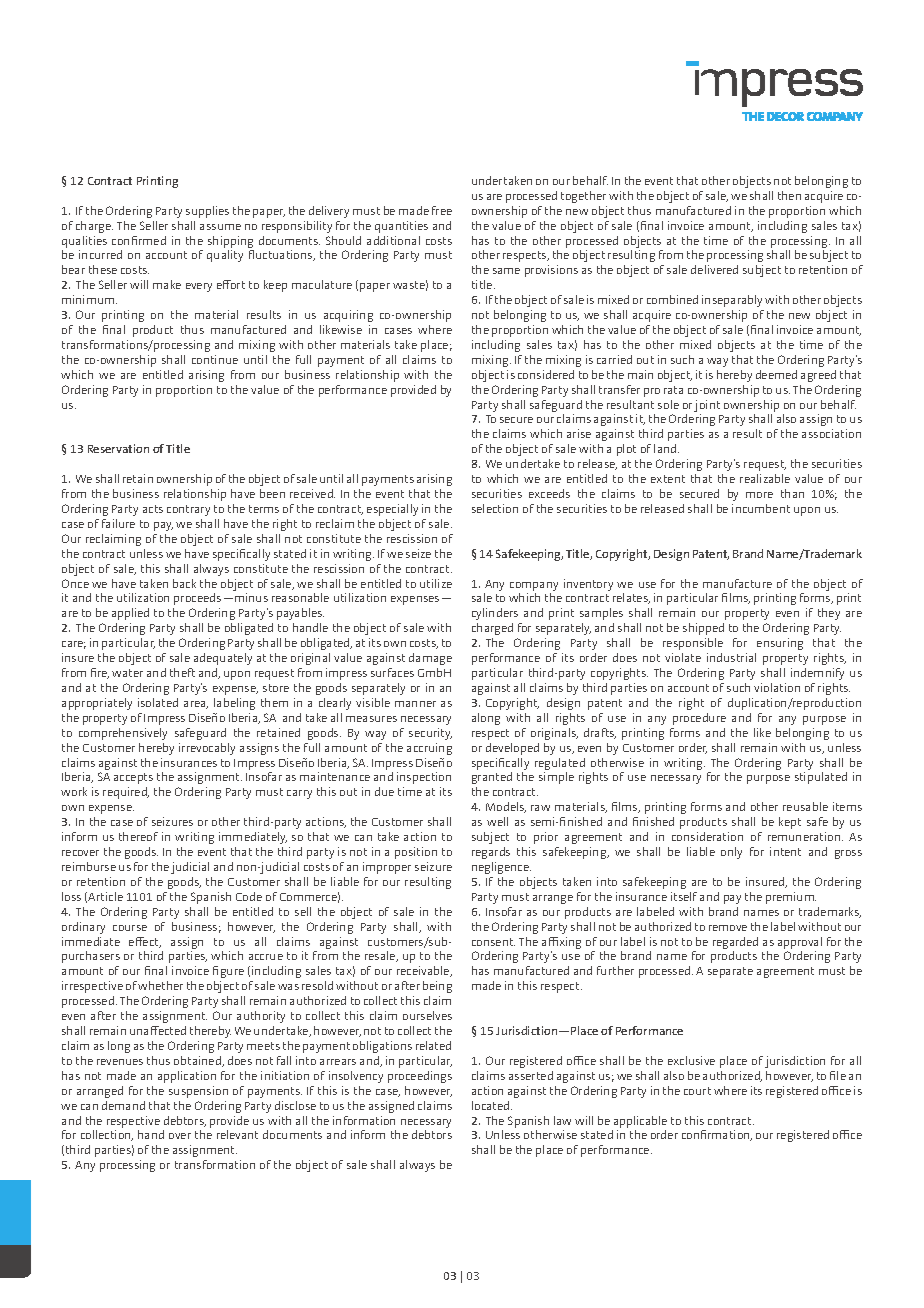 The width and height of the screenshot is (924, 1308). I want to click on free, so click(442, 210).
